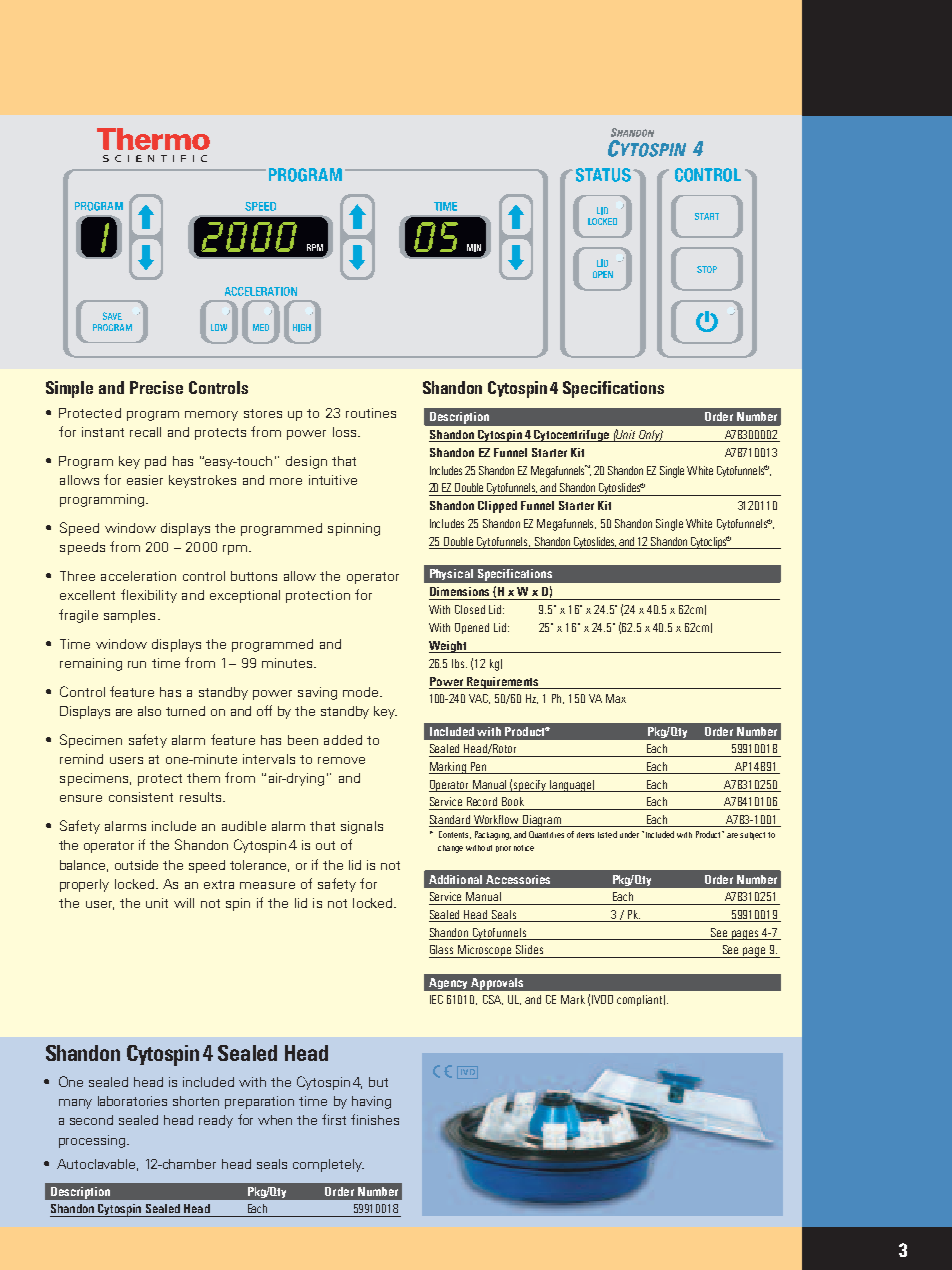 The width and height of the screenshot is (952, 1270). Describe the element at coordinates (184, 903) in the screenshot. I see `will` at that location.
